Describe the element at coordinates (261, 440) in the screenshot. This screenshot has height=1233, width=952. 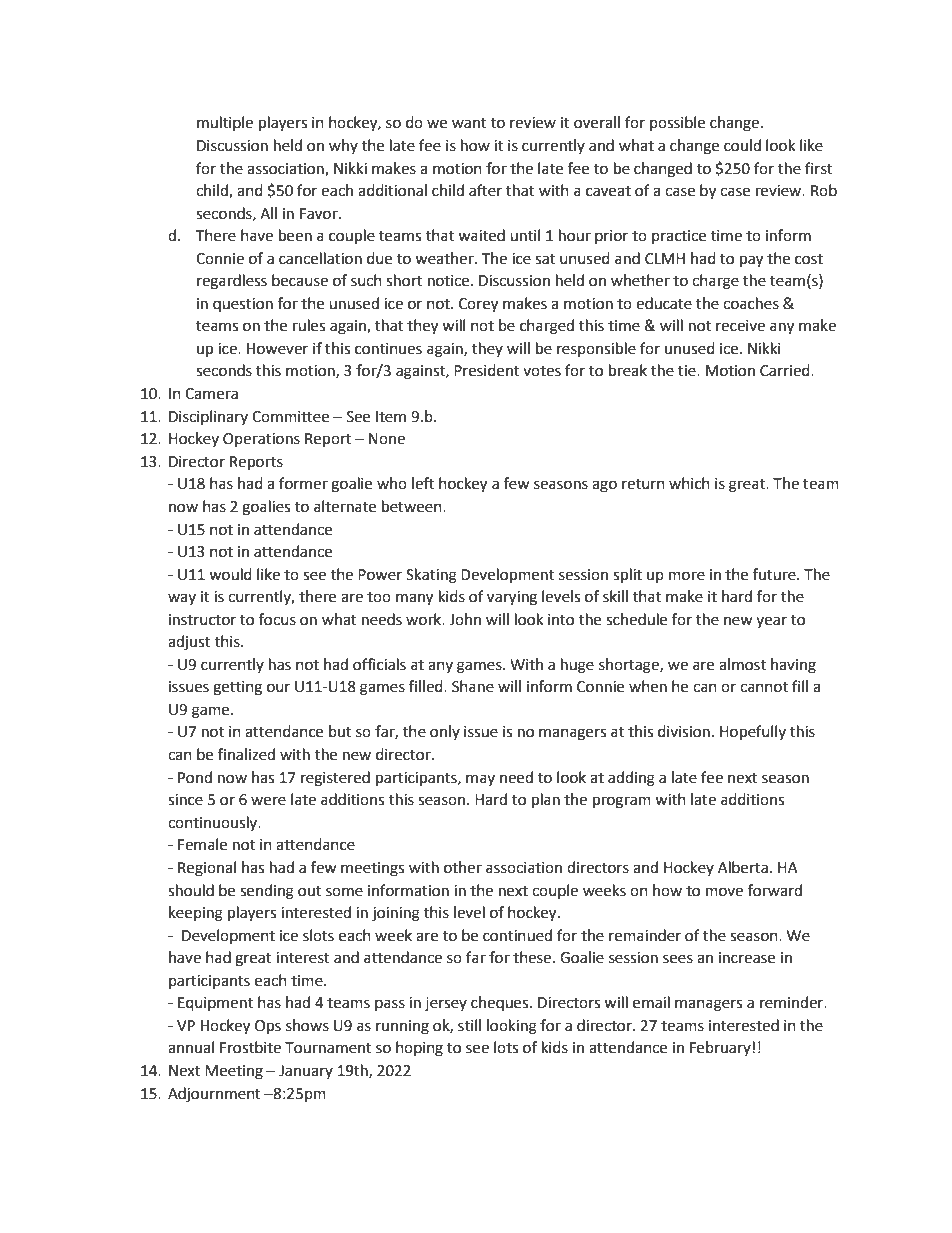
I see `Operations` at that location.
